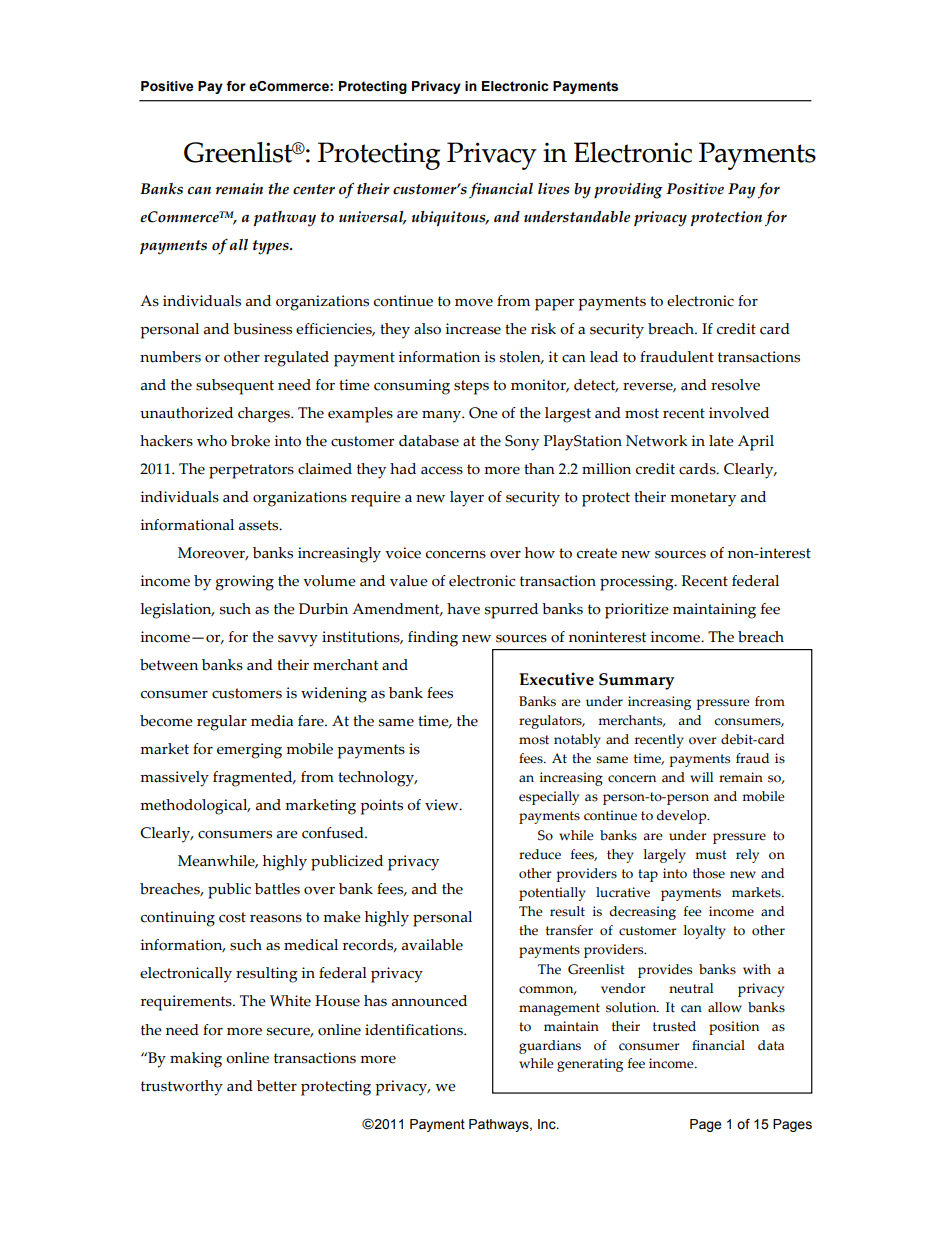 The image size is (952, 1233). I want to click on transfer, so click(569, 930).
